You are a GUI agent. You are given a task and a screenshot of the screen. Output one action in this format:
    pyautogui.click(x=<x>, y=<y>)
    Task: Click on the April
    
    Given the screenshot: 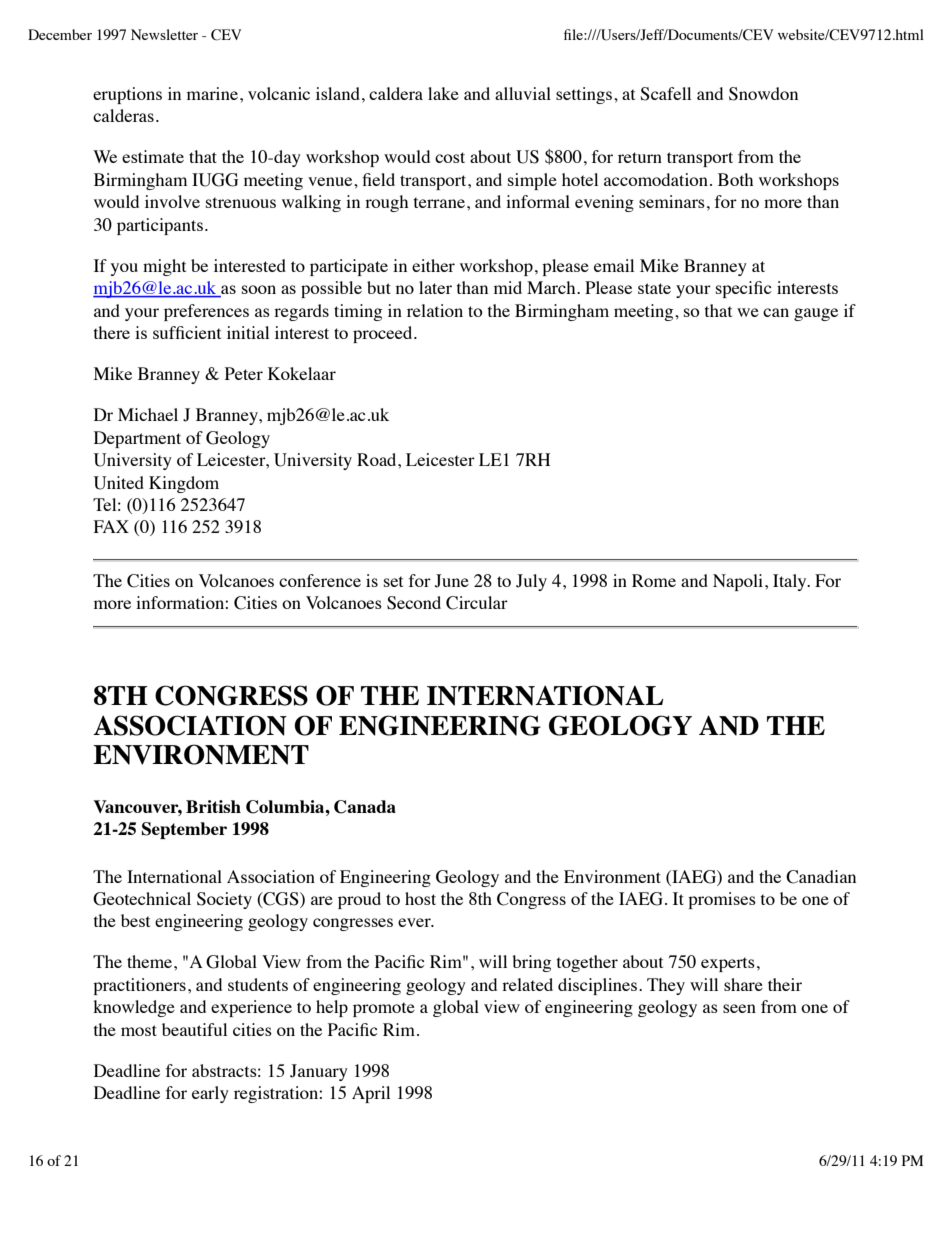 What is the action you would take?
    pyautogui.click(x=371, y=1094)
